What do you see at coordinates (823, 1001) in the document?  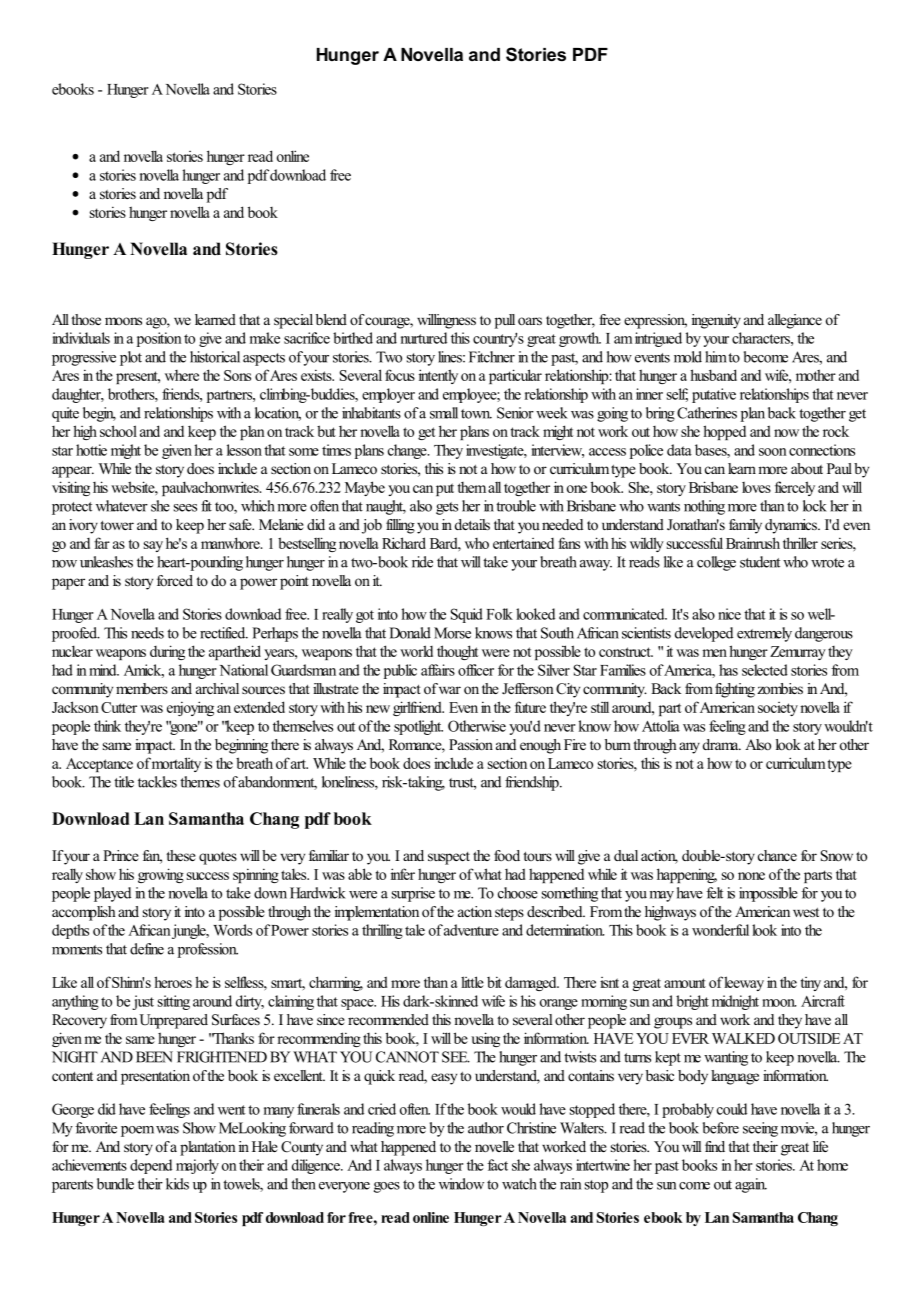 I see `Aircraft` at bounding box center [823, 1001].
